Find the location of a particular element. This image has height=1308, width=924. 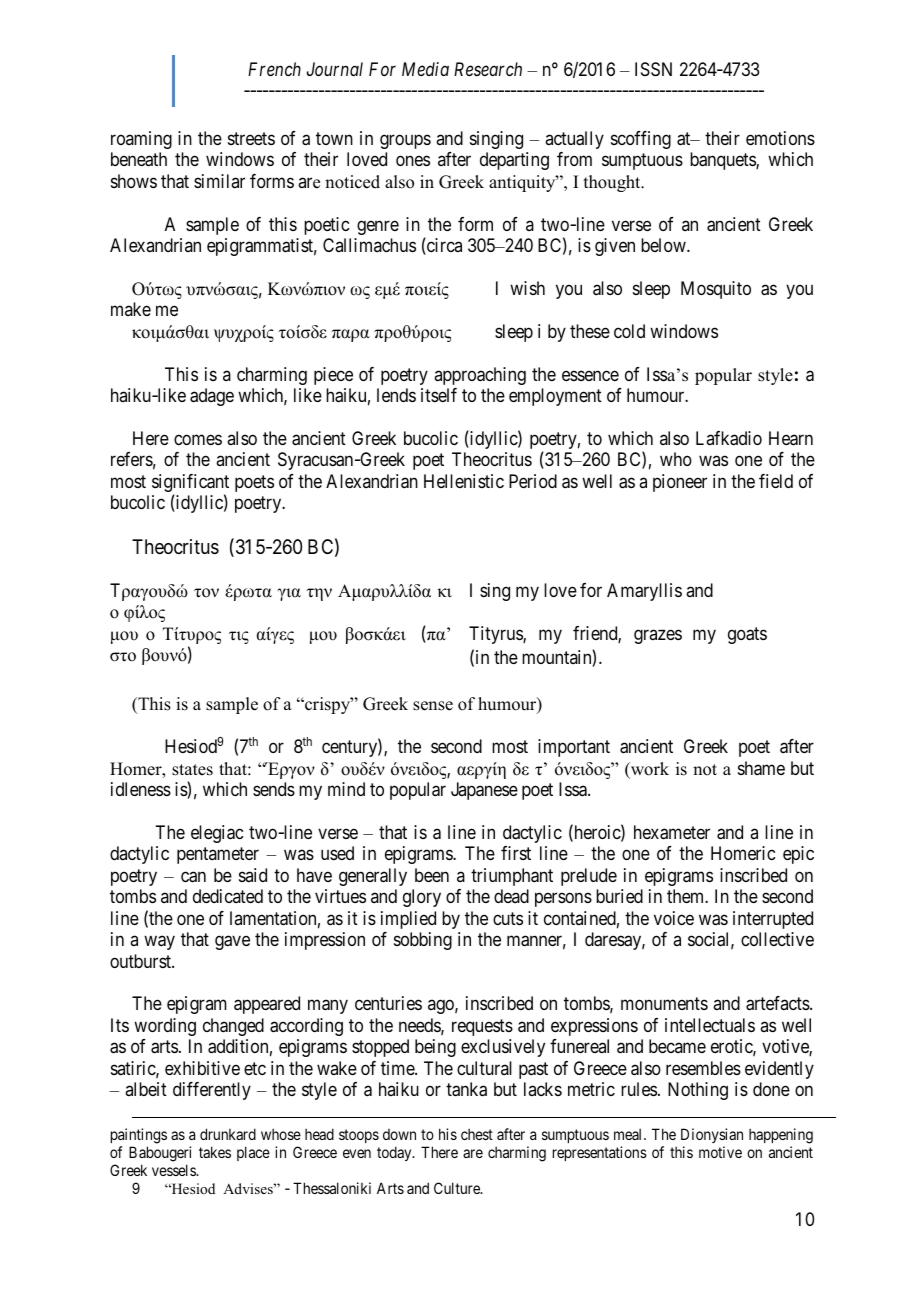

motive is located at coordinates (720, 1152).
